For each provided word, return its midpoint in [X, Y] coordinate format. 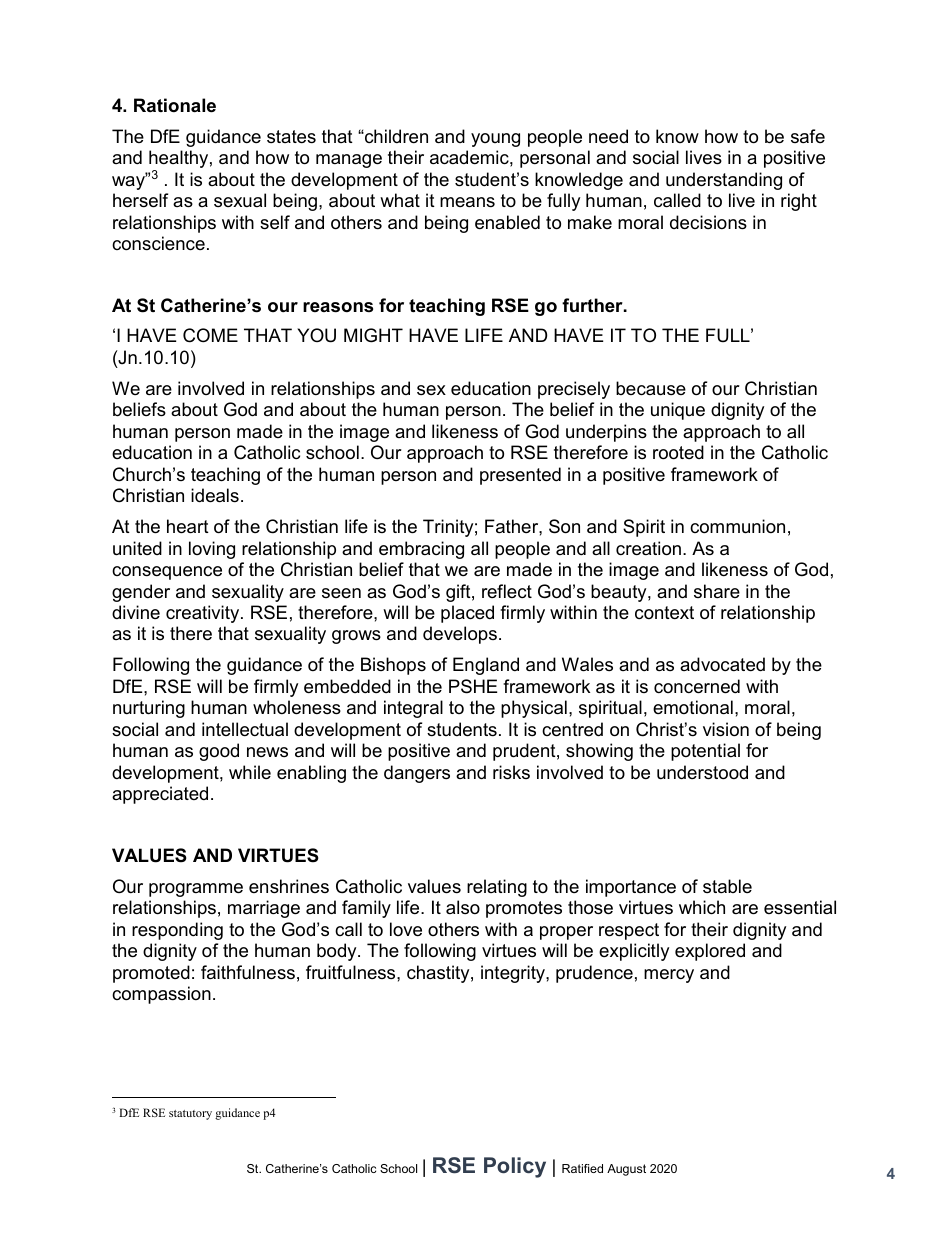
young [495, 140]
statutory [190, 1115]
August [626, 1170]
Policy [515, 1167]
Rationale [175, 105]
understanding [724, 181]
